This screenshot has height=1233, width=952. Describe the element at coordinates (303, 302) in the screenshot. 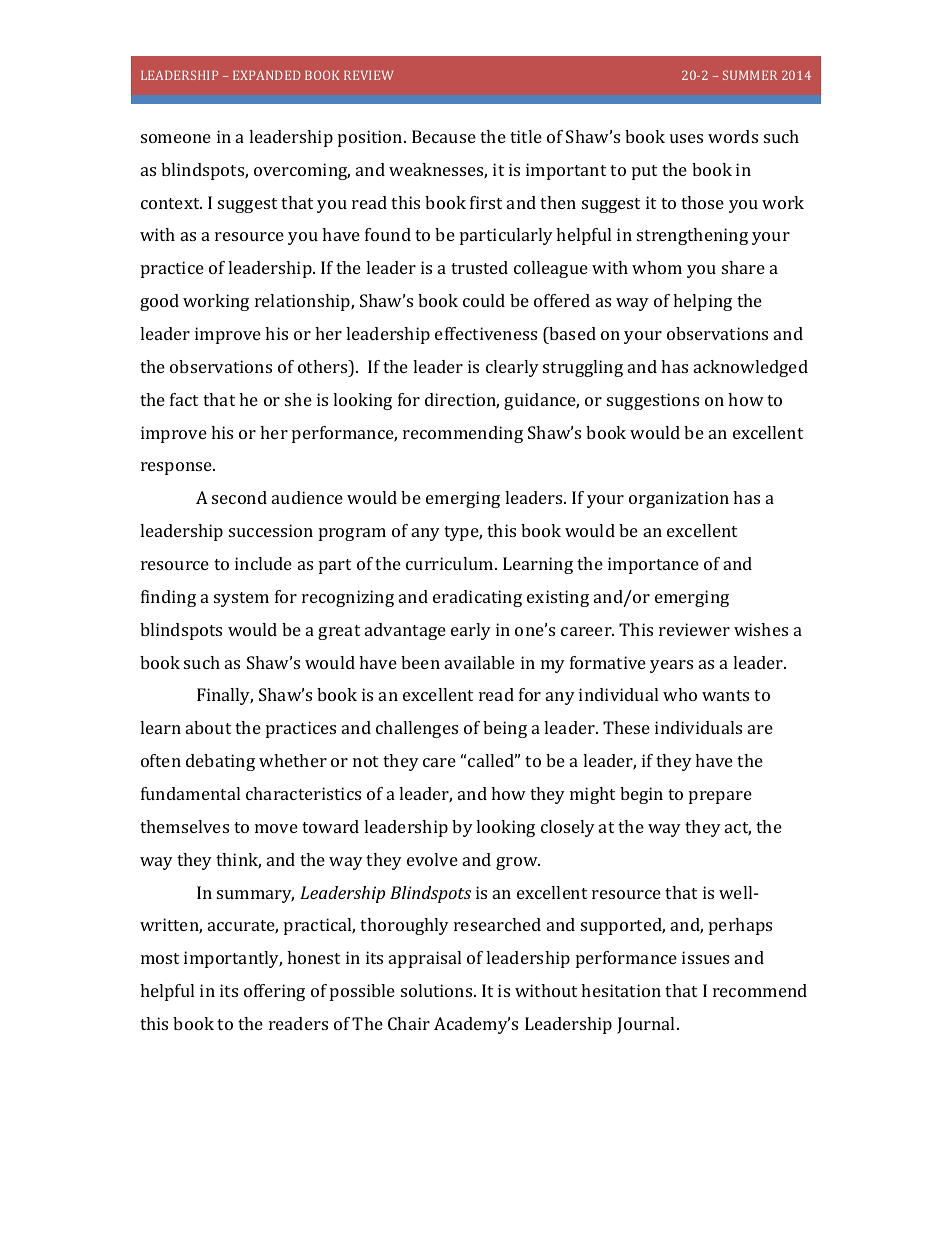

I see `relationship` at that location.
